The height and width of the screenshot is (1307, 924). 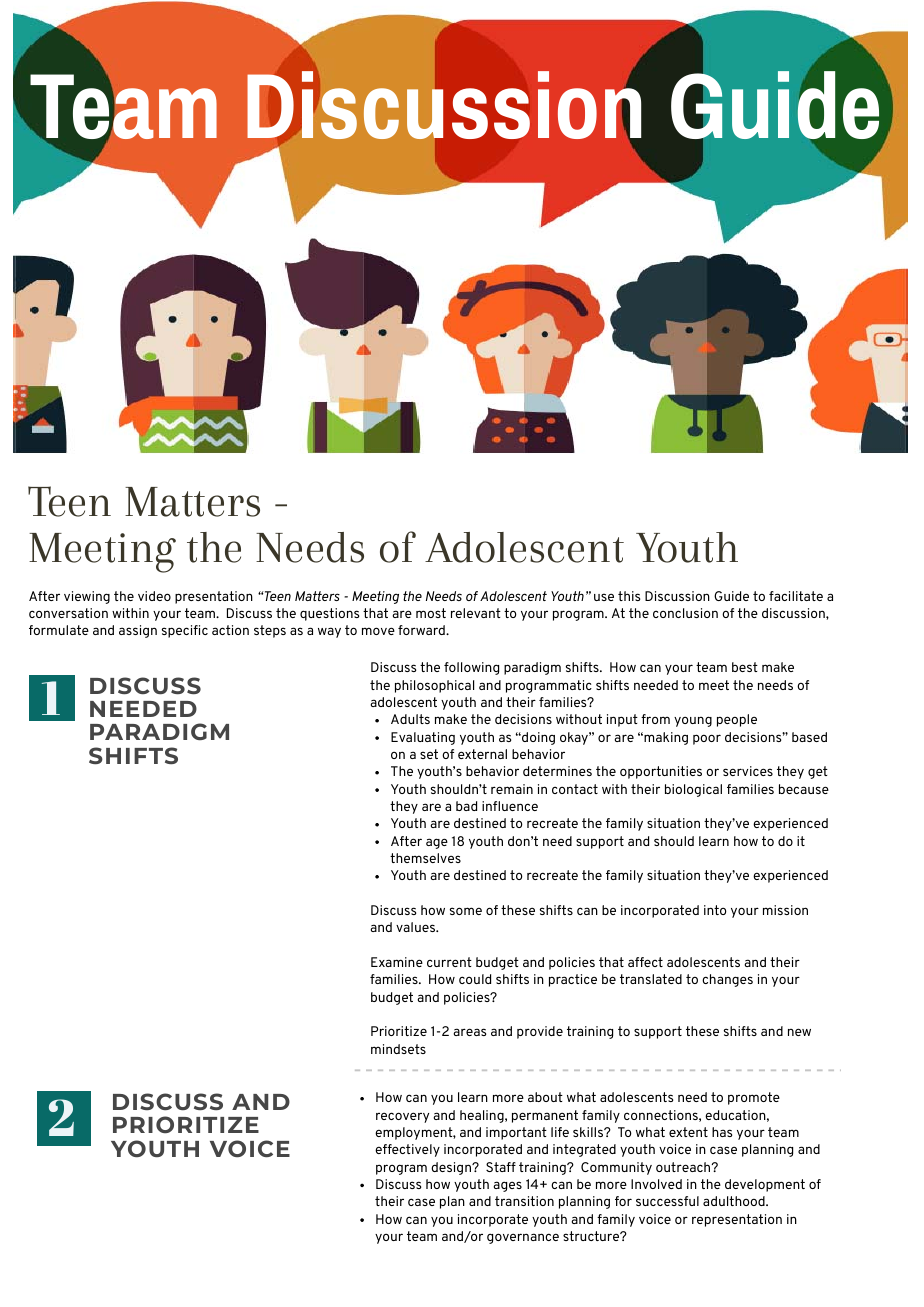 What do you see at coordinates (449, 962) in the screenshot?
I see `current` at bounding box center [449, 962].
